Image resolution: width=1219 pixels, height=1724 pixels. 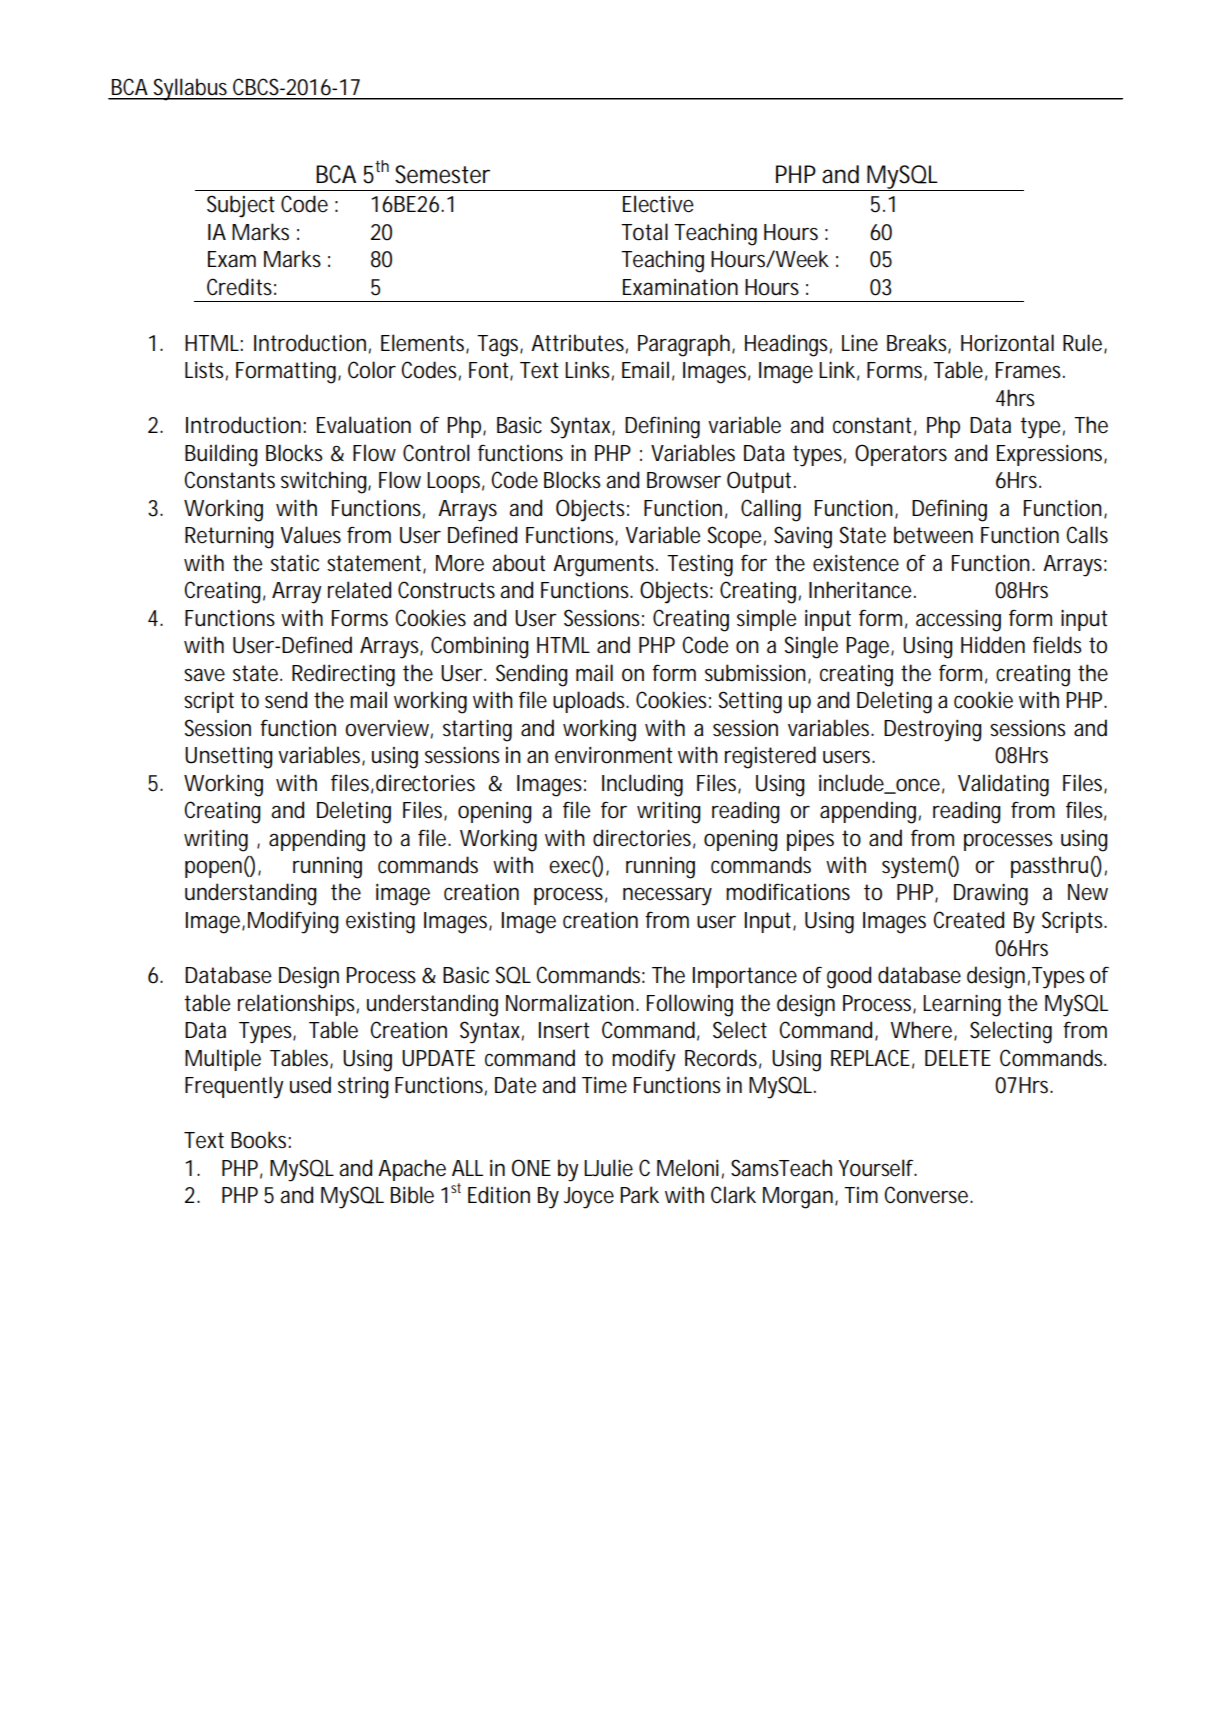 What do you see at coordinates (1007, 343) in the document?
I see `Horizontal` at bounding box center [1007, 343].
